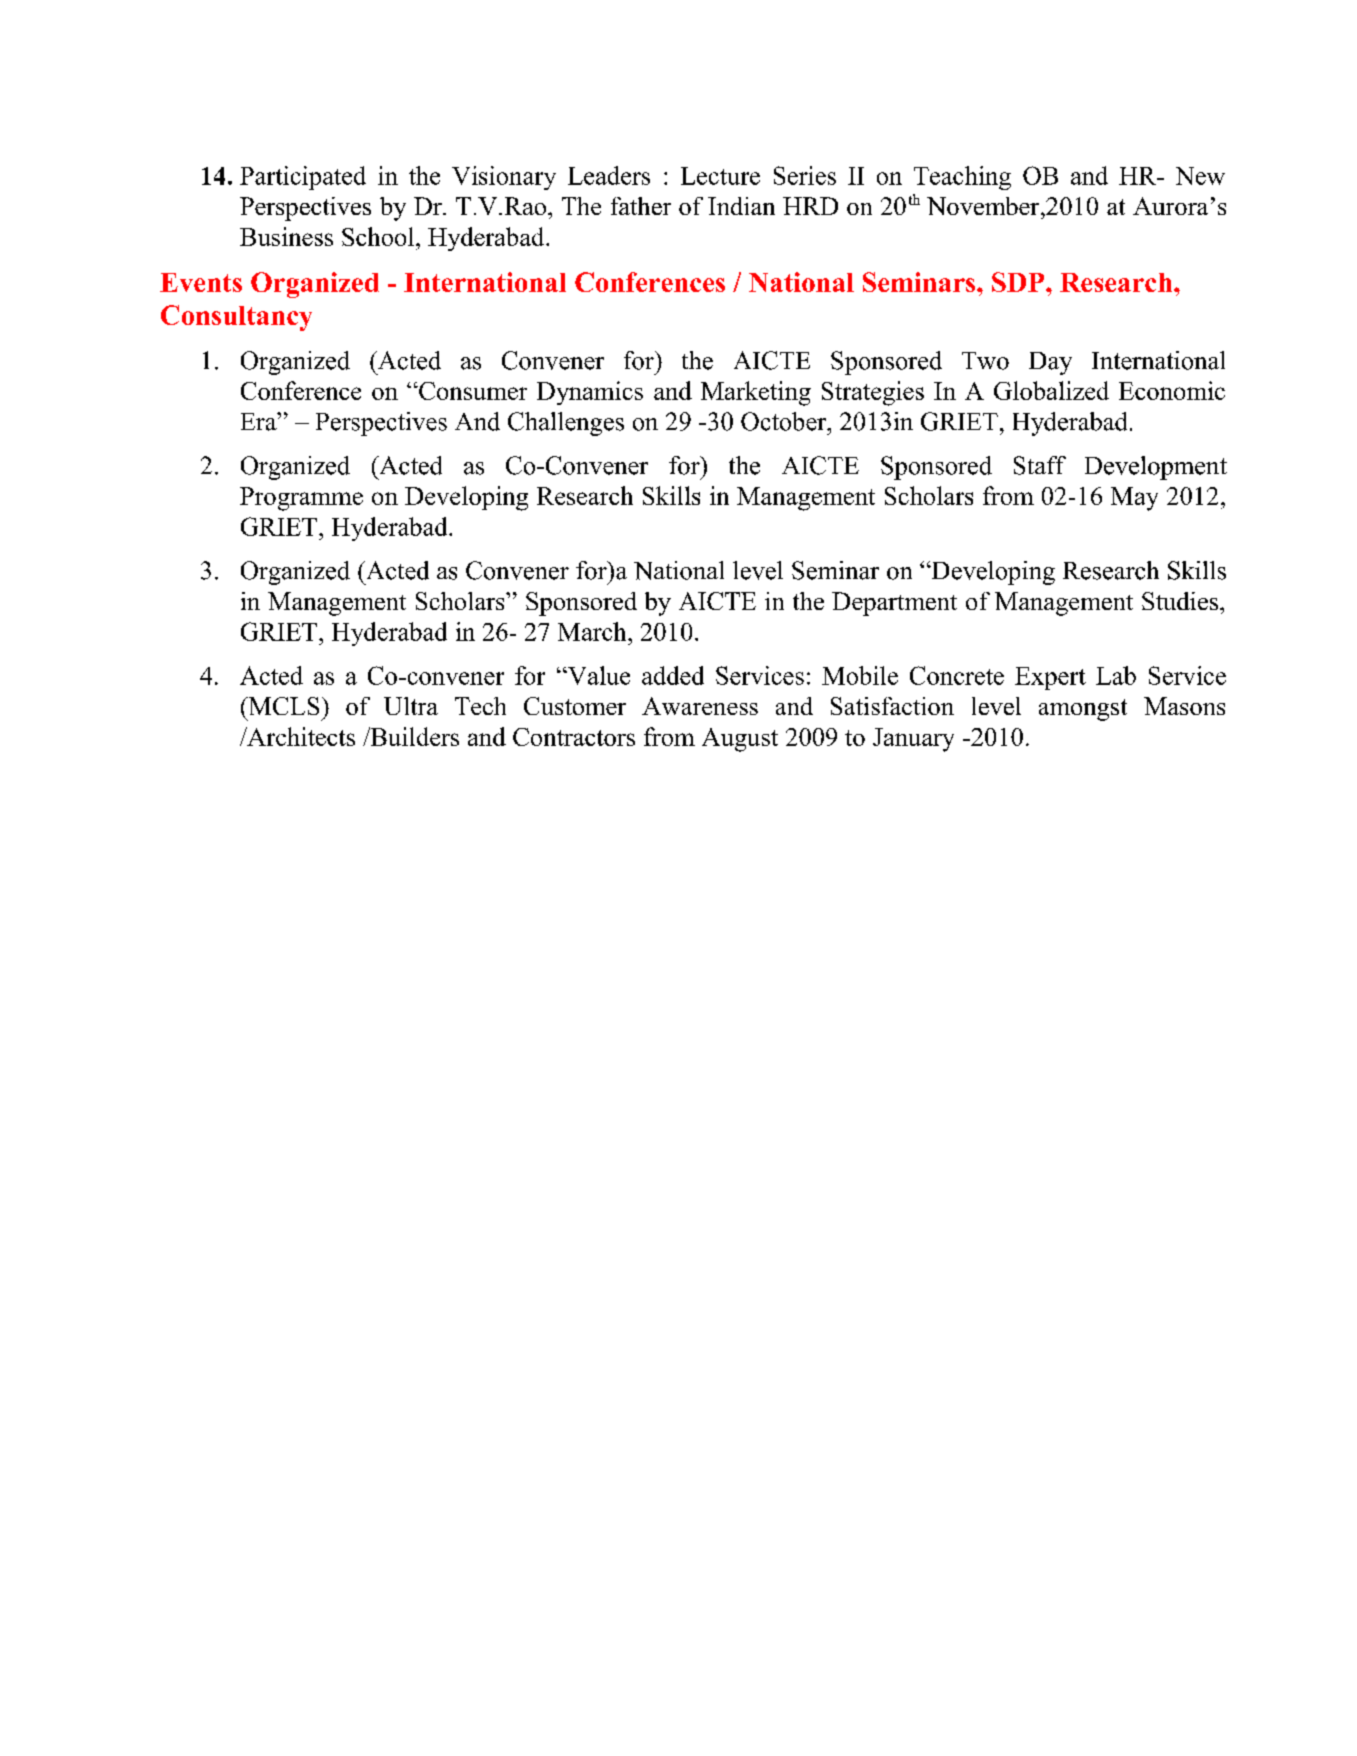  What do you see at coordinates (785, 421) in the screenshot?
I see `October` at bounding box center [785, 421].
